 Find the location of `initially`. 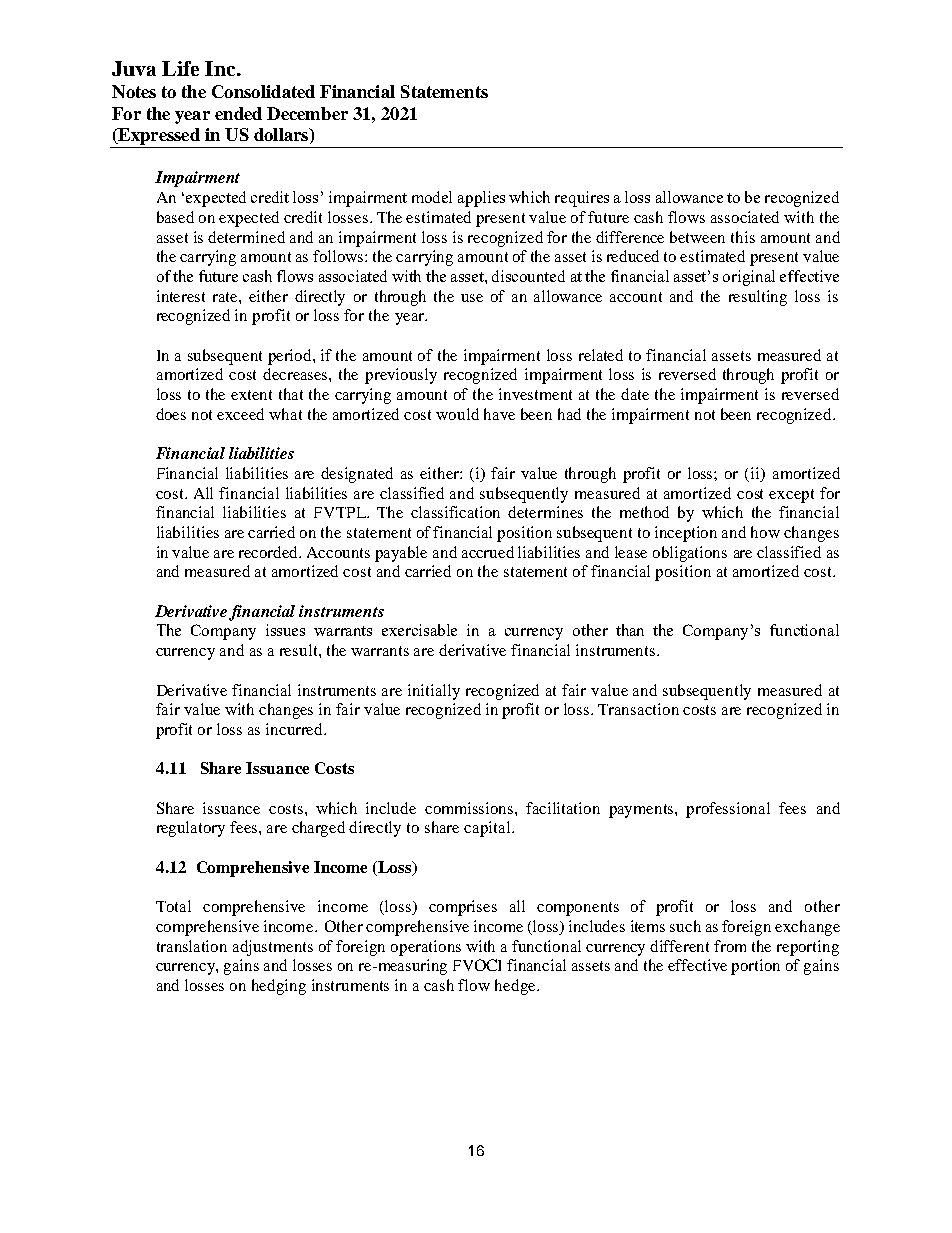

initially is located at coordinates (434, 692).
